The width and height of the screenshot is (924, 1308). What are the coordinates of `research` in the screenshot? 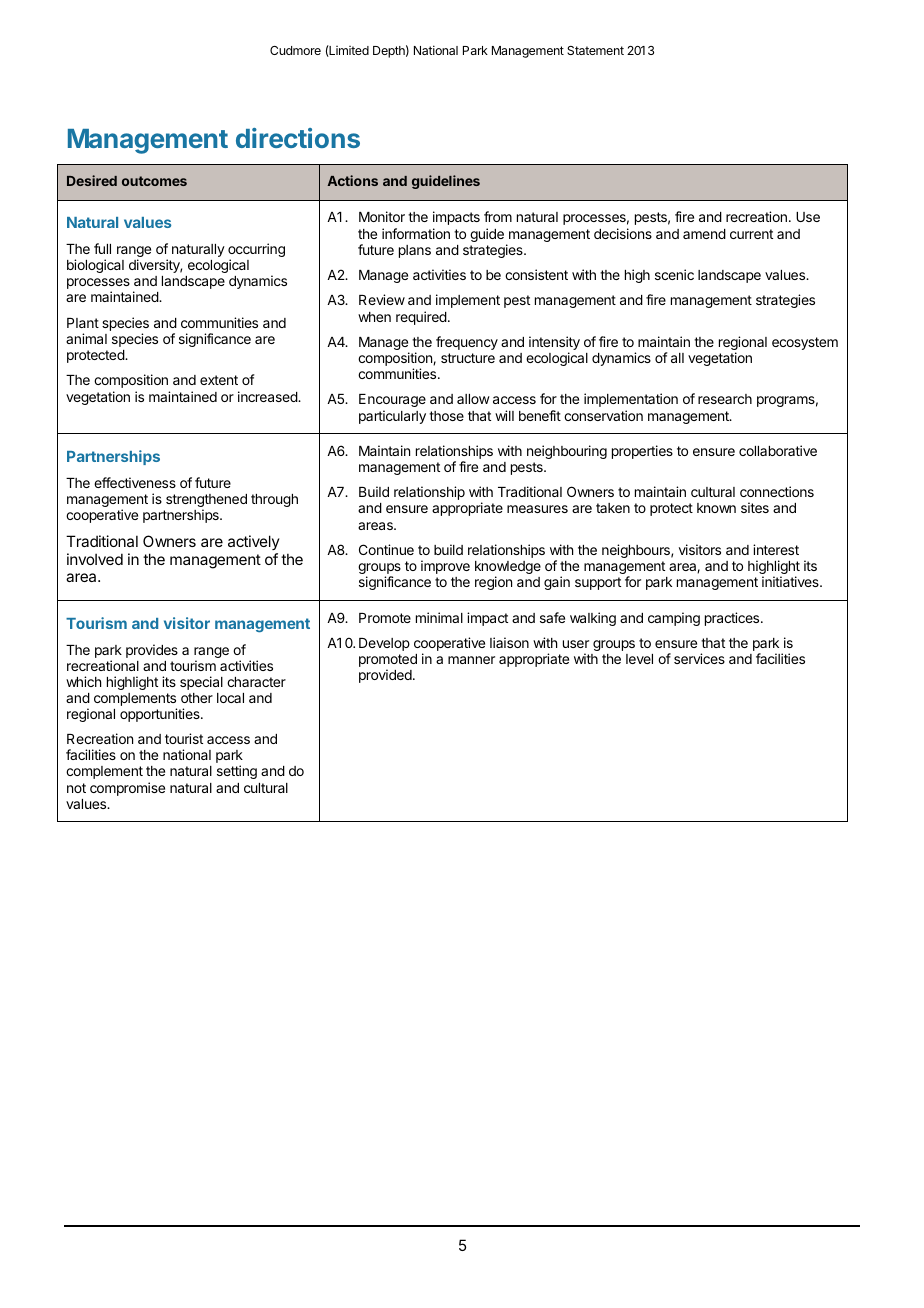 It's located at (725, 399).
